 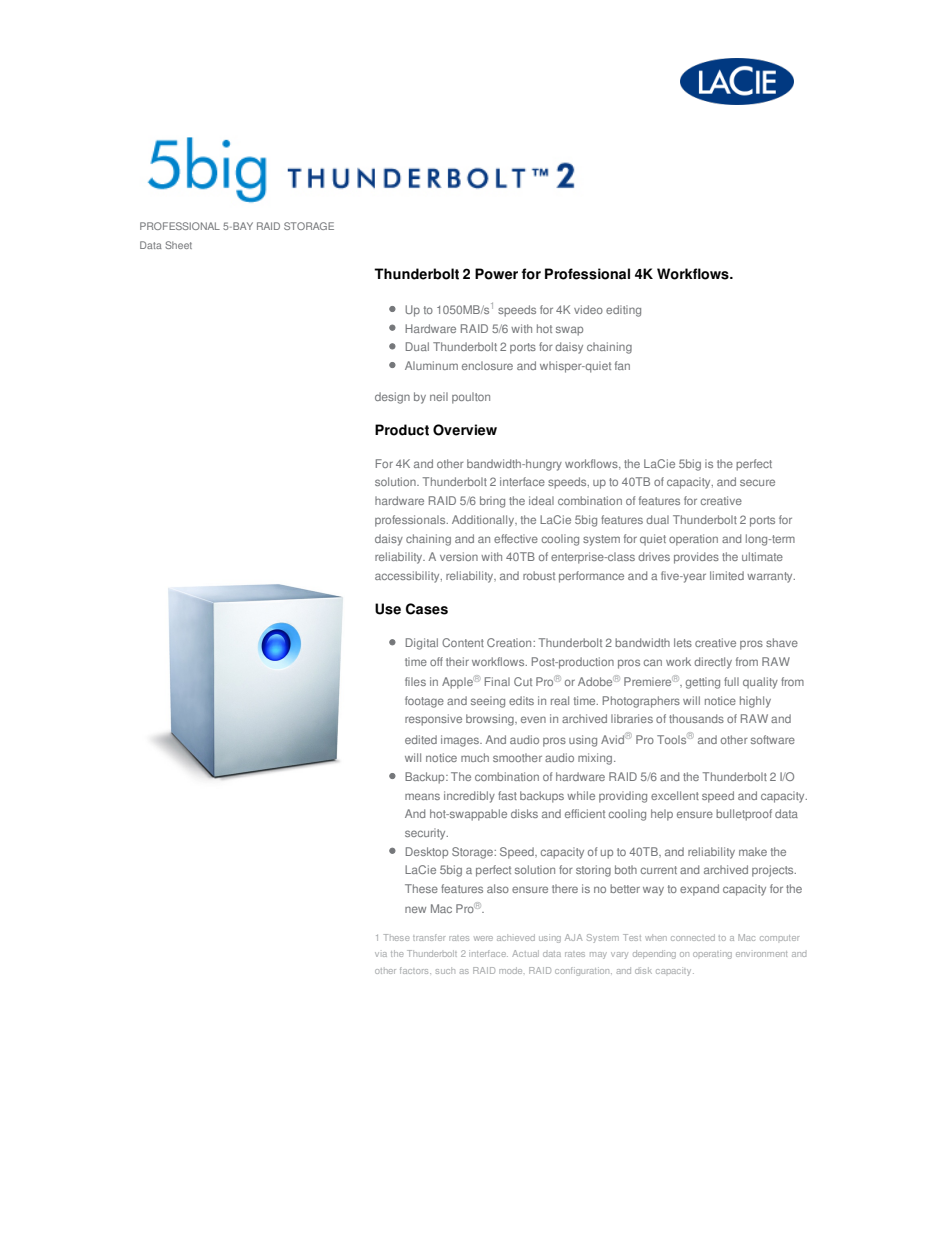 I want to click on Power, so click(x=496, y=274).
